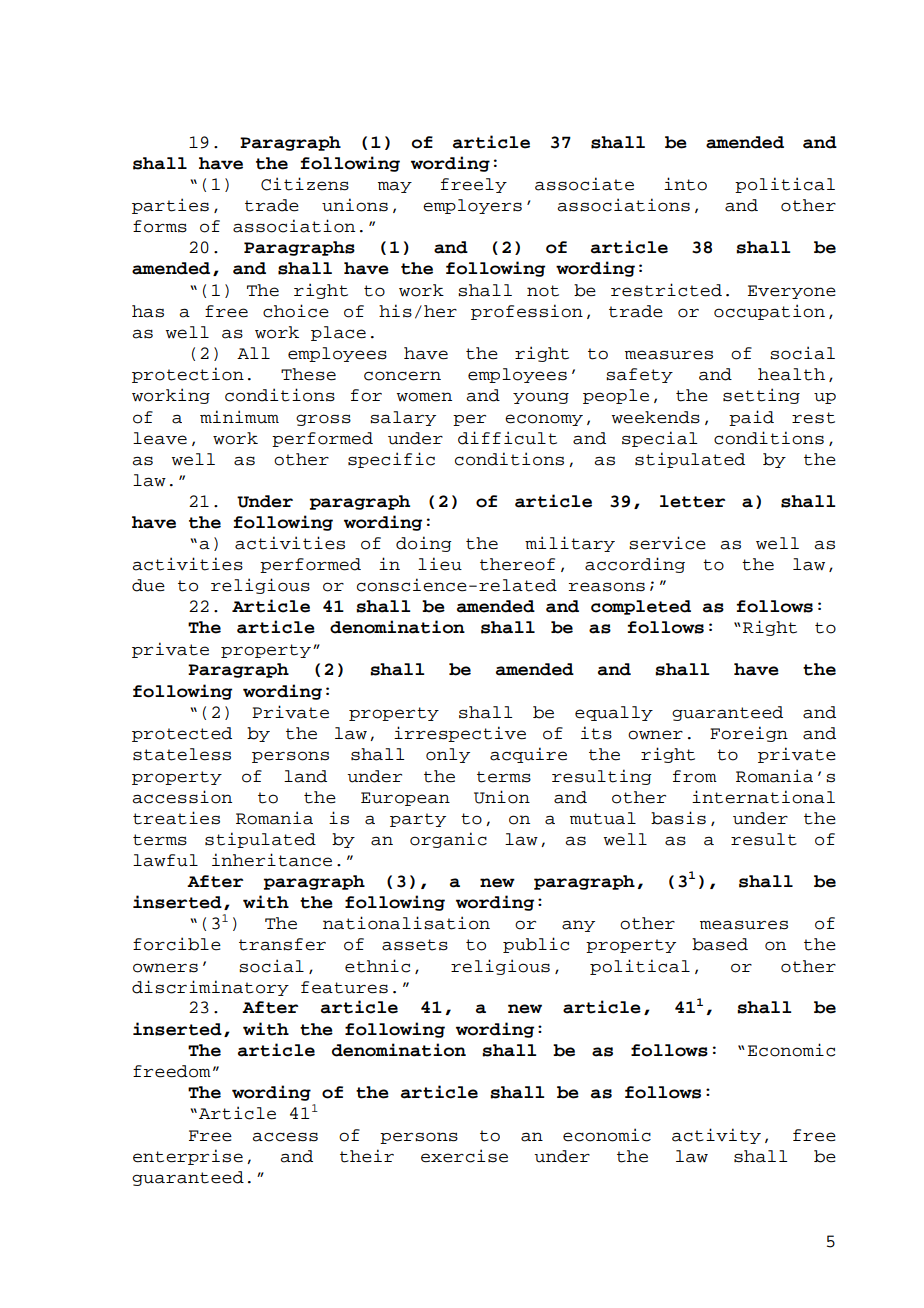  I want to click on due, so click(148, 585).
